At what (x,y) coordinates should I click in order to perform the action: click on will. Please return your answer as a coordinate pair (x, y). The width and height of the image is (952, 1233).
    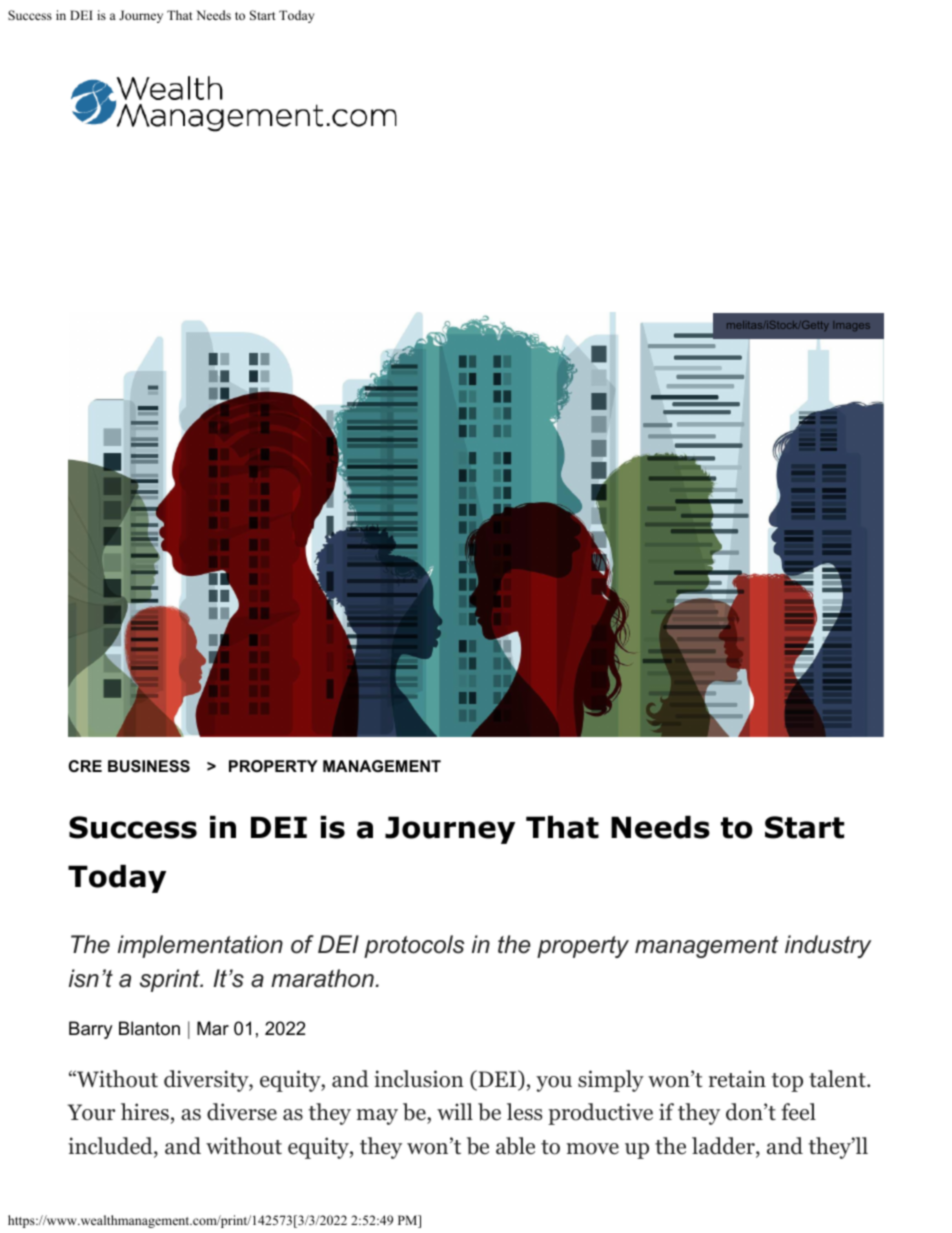
    Looking at the image, I should click on (455, 1111).
